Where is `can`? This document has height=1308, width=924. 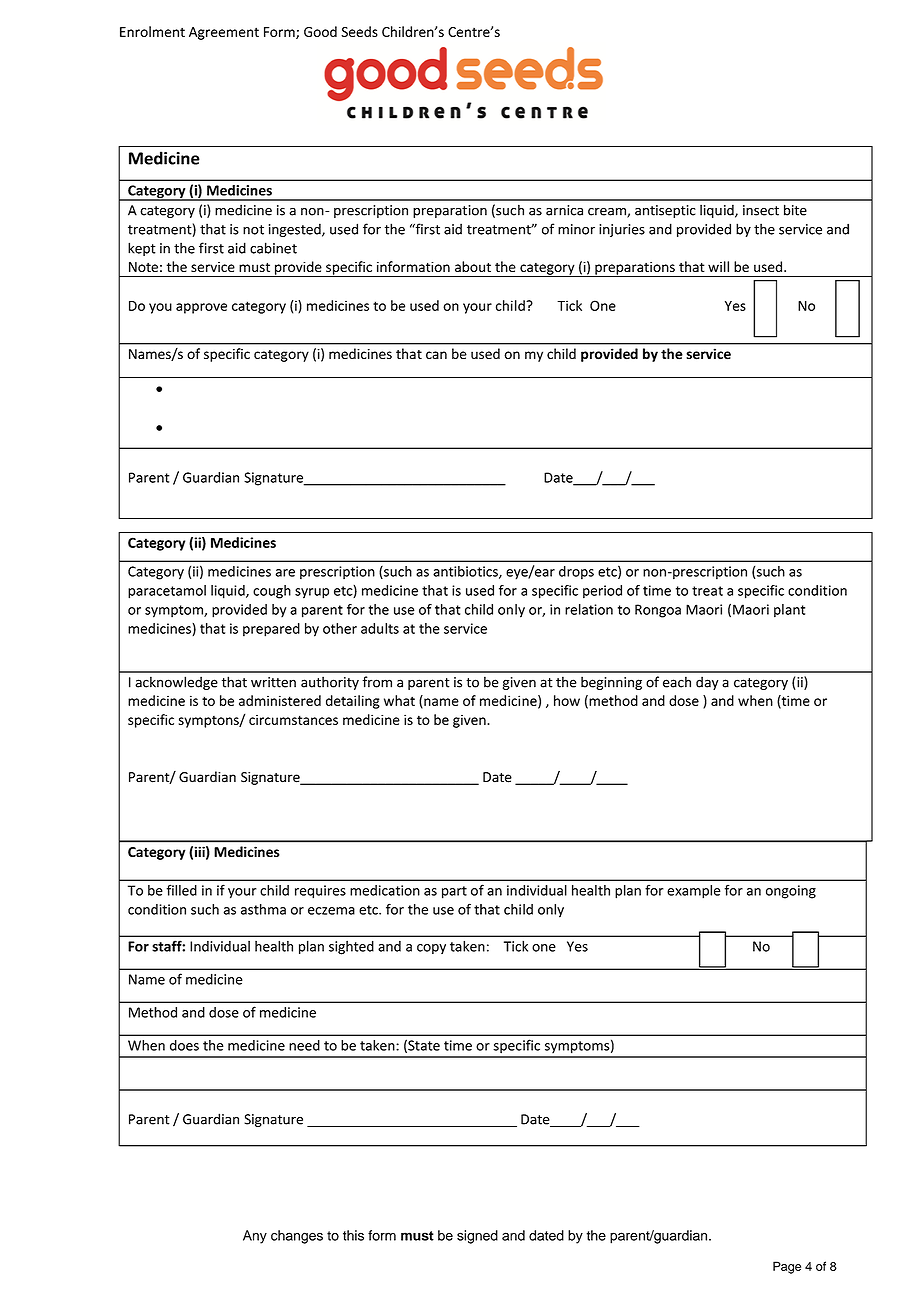
can is located at coordinates (436, 355).
